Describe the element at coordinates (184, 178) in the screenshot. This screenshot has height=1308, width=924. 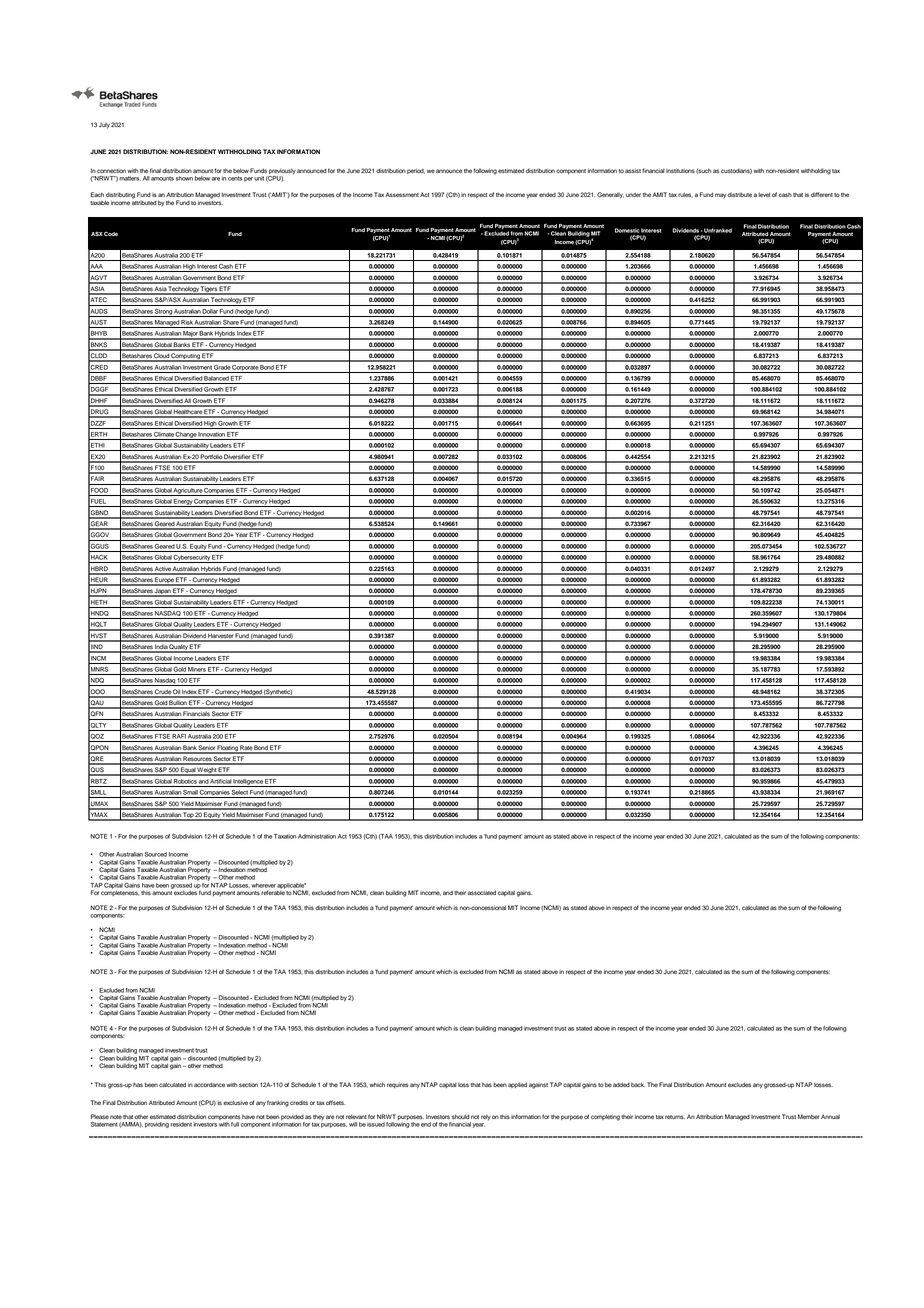
I see `shown` at that location.
